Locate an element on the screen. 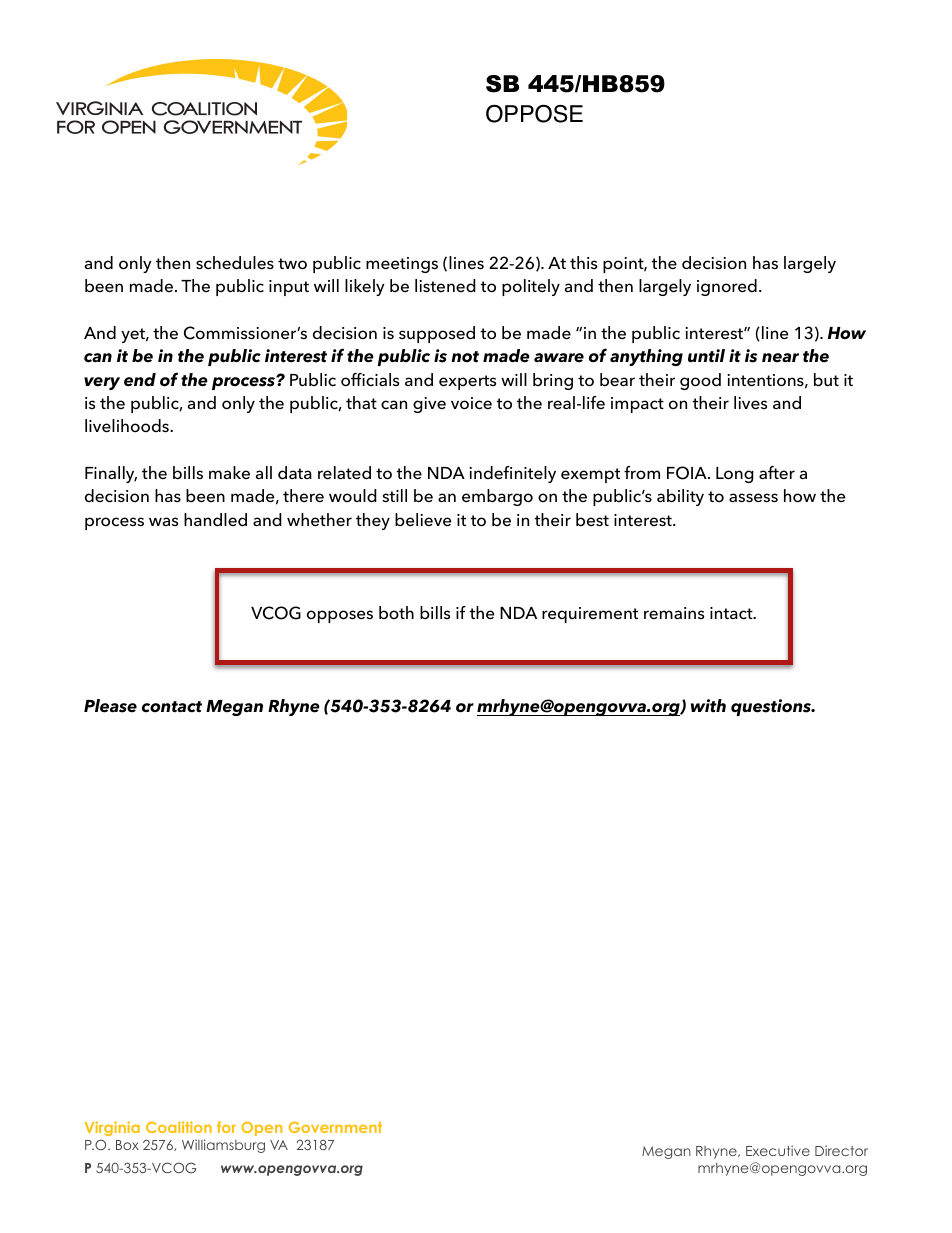 Image resolution: width=952 pixels, height=1233 pixels. schedules is located at coordinates (235, 263).
